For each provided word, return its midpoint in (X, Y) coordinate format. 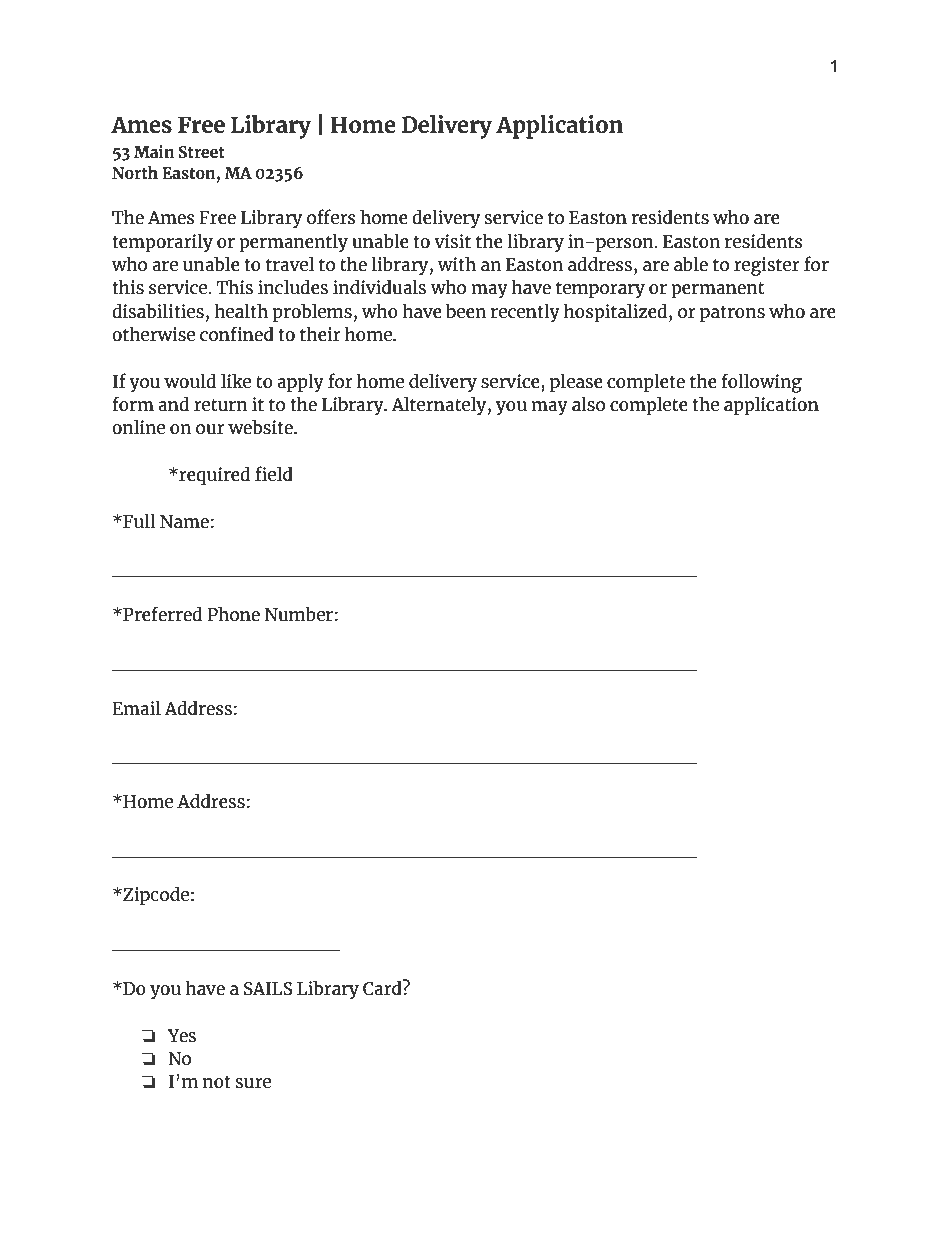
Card (383, 987)
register (767, 266)
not (217, 1082)
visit (452, 241)
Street (202, 152)
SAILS (268, 988)
